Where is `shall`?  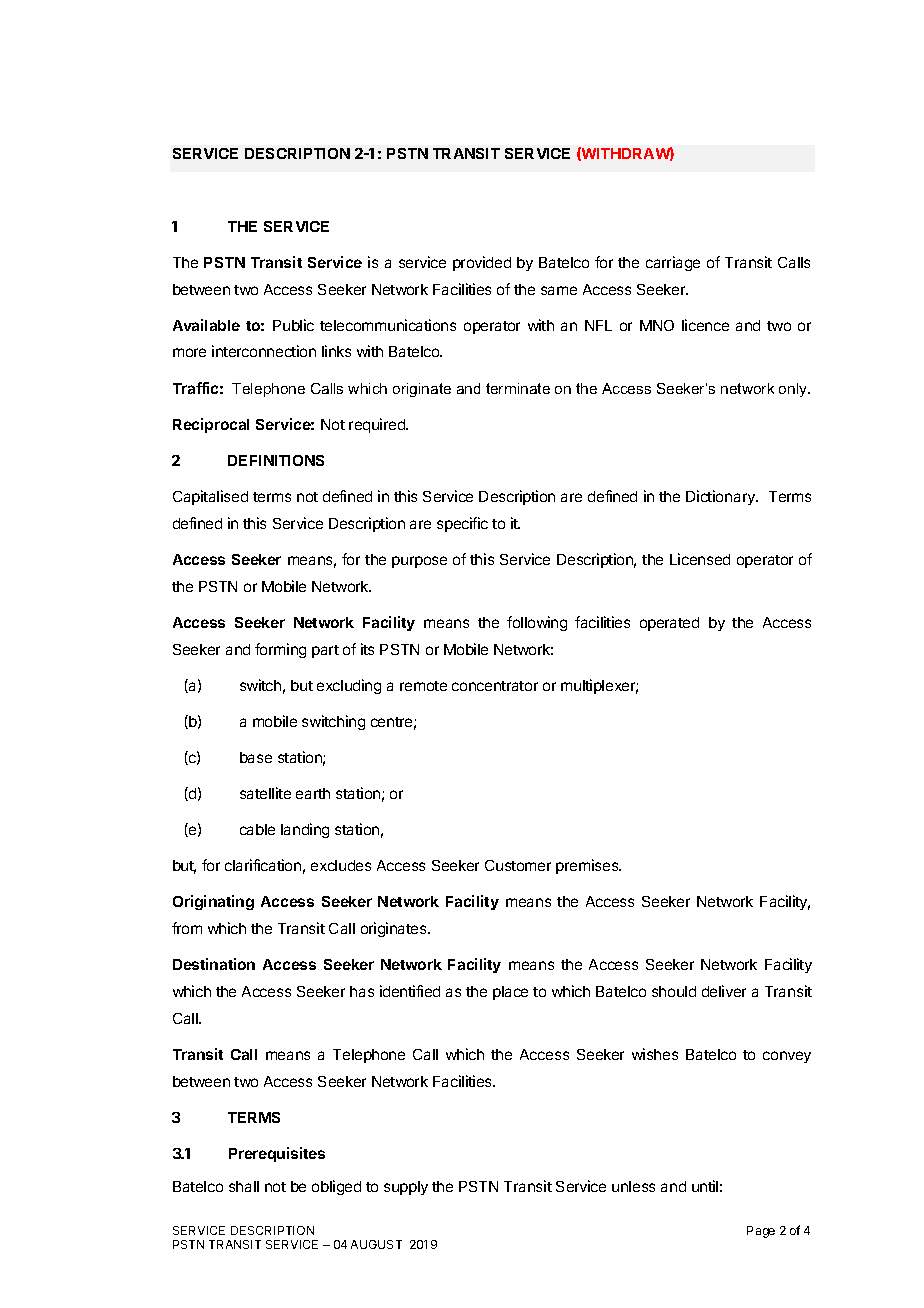
shall is located at coordinates (244, 1186).
